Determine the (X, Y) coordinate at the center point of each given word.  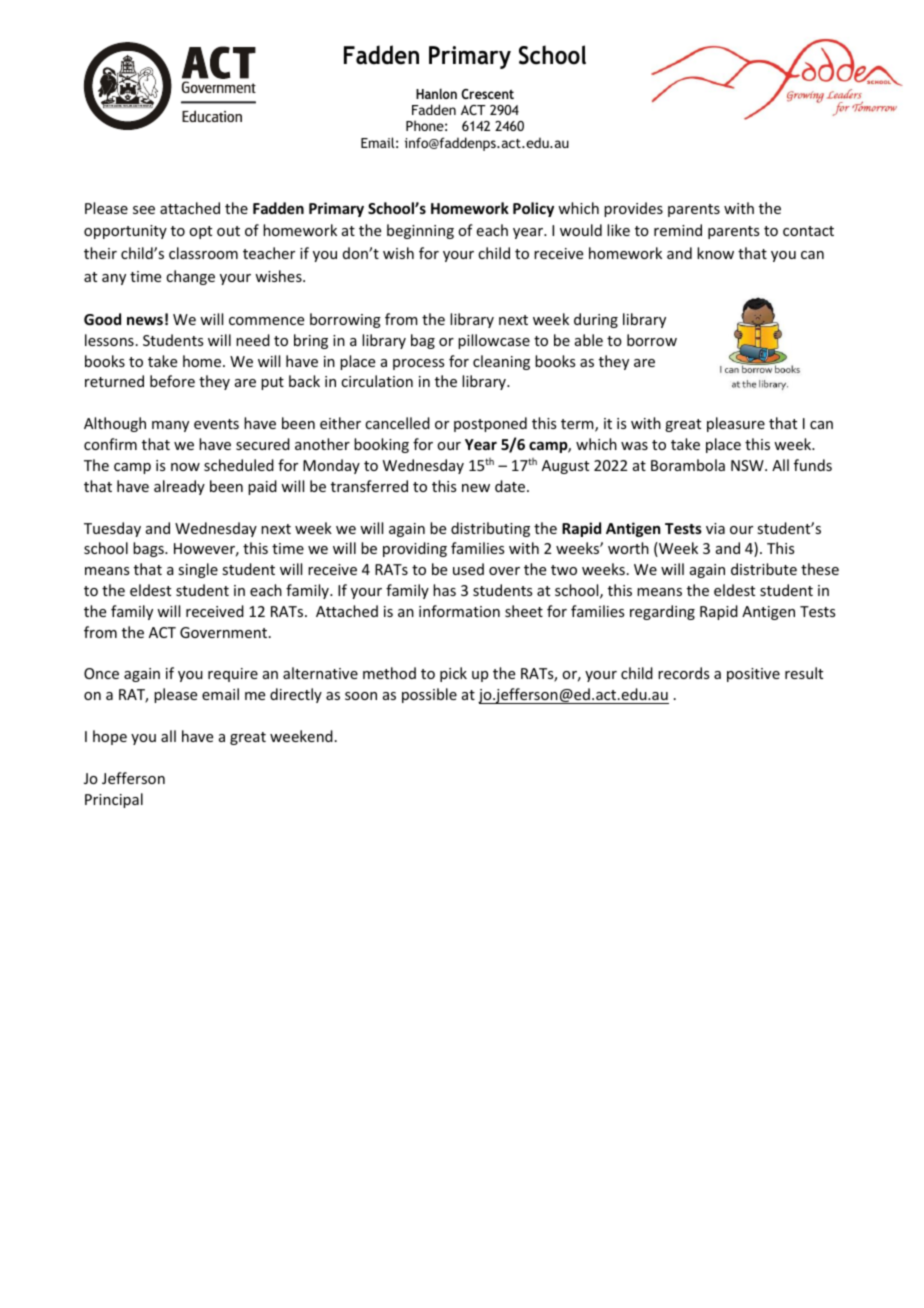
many (170, 426)
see (144, 210)
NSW (748, 465)
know (715, 253)
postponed (490, 424)
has (444, 590)
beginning (420, 231)
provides (633, 209)
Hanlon (436, 93)
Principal (114, 800)
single (198, 570)
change (190, 277)
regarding (662, 612)
